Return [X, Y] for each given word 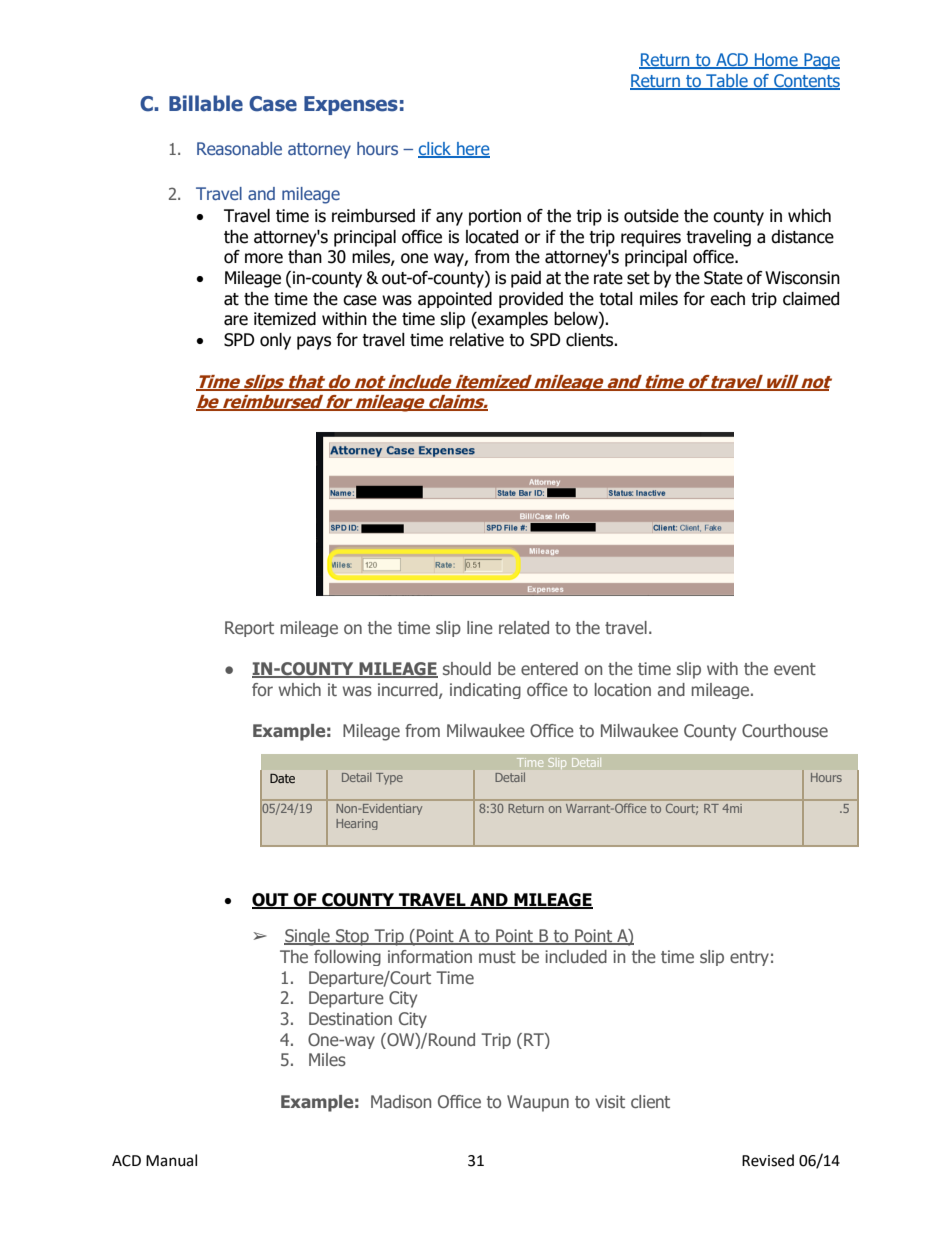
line [480, 627]
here [472, 149]
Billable [206, 103]
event [795, 669]
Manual [171, 1160]
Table [727, 82]
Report [249, 629]
